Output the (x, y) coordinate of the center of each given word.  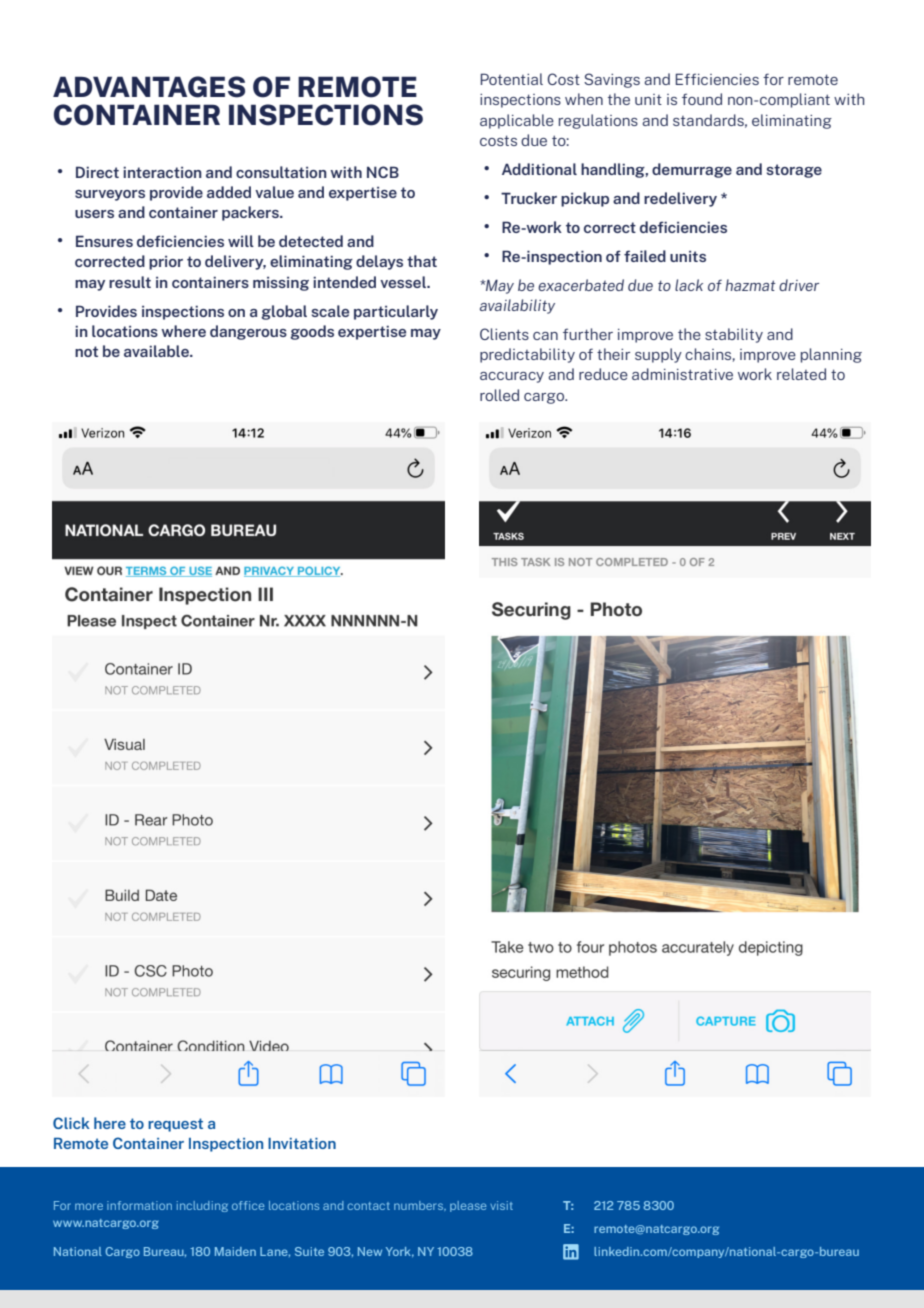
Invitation (302, 1143)
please (468, 1206)
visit (501, 1205)
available (157, 351)
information (139, 1205)
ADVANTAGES (149, 87)
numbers (419, 1205)
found (702, 99)
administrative (682, 374)
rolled (499, 395)
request (175, 1125)
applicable (517, 121)
